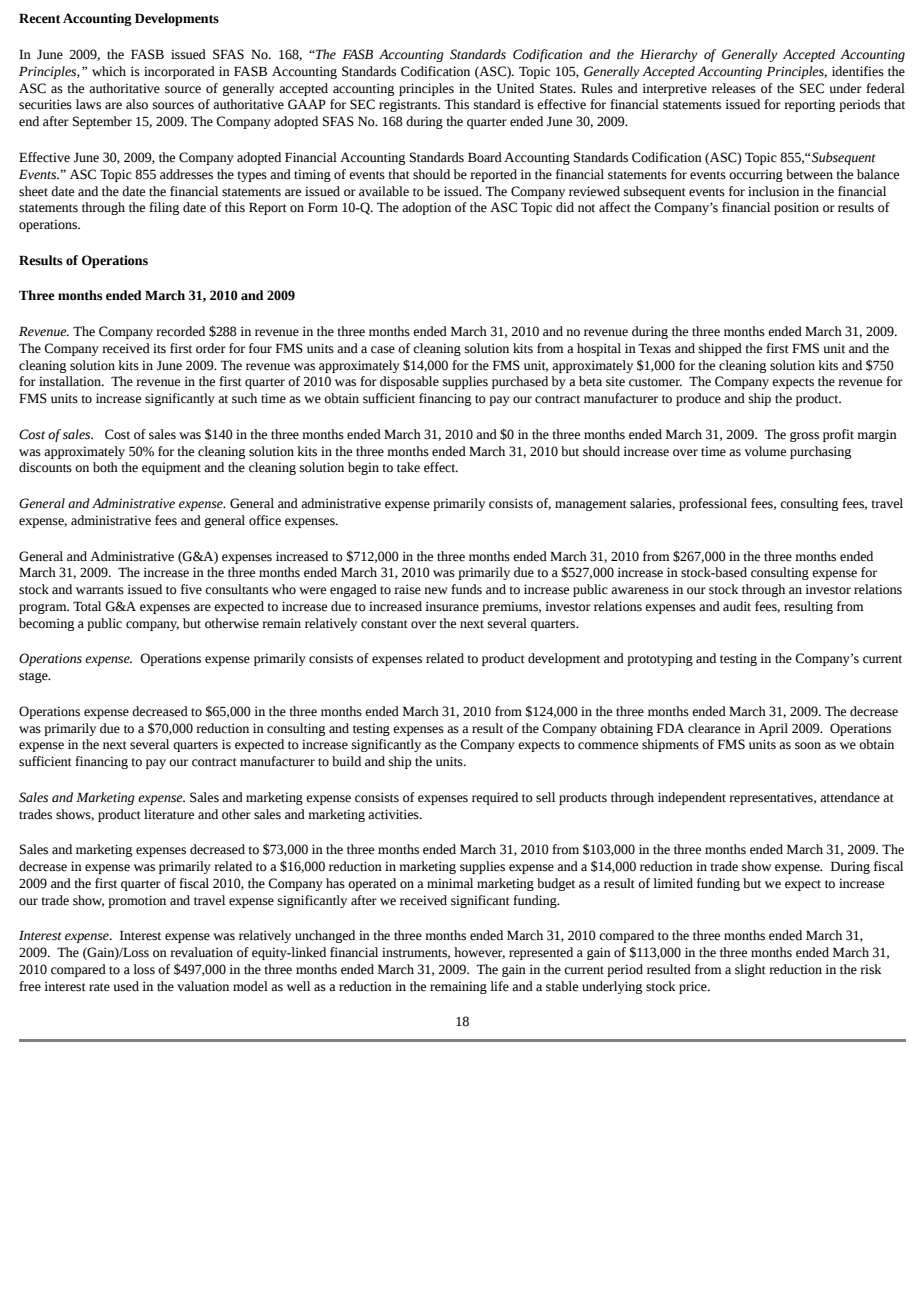 This screenshot has height=1308, width=924. Describe the element at coordinates (858, 71) in the screenshot. I see `identifies` at that location.
